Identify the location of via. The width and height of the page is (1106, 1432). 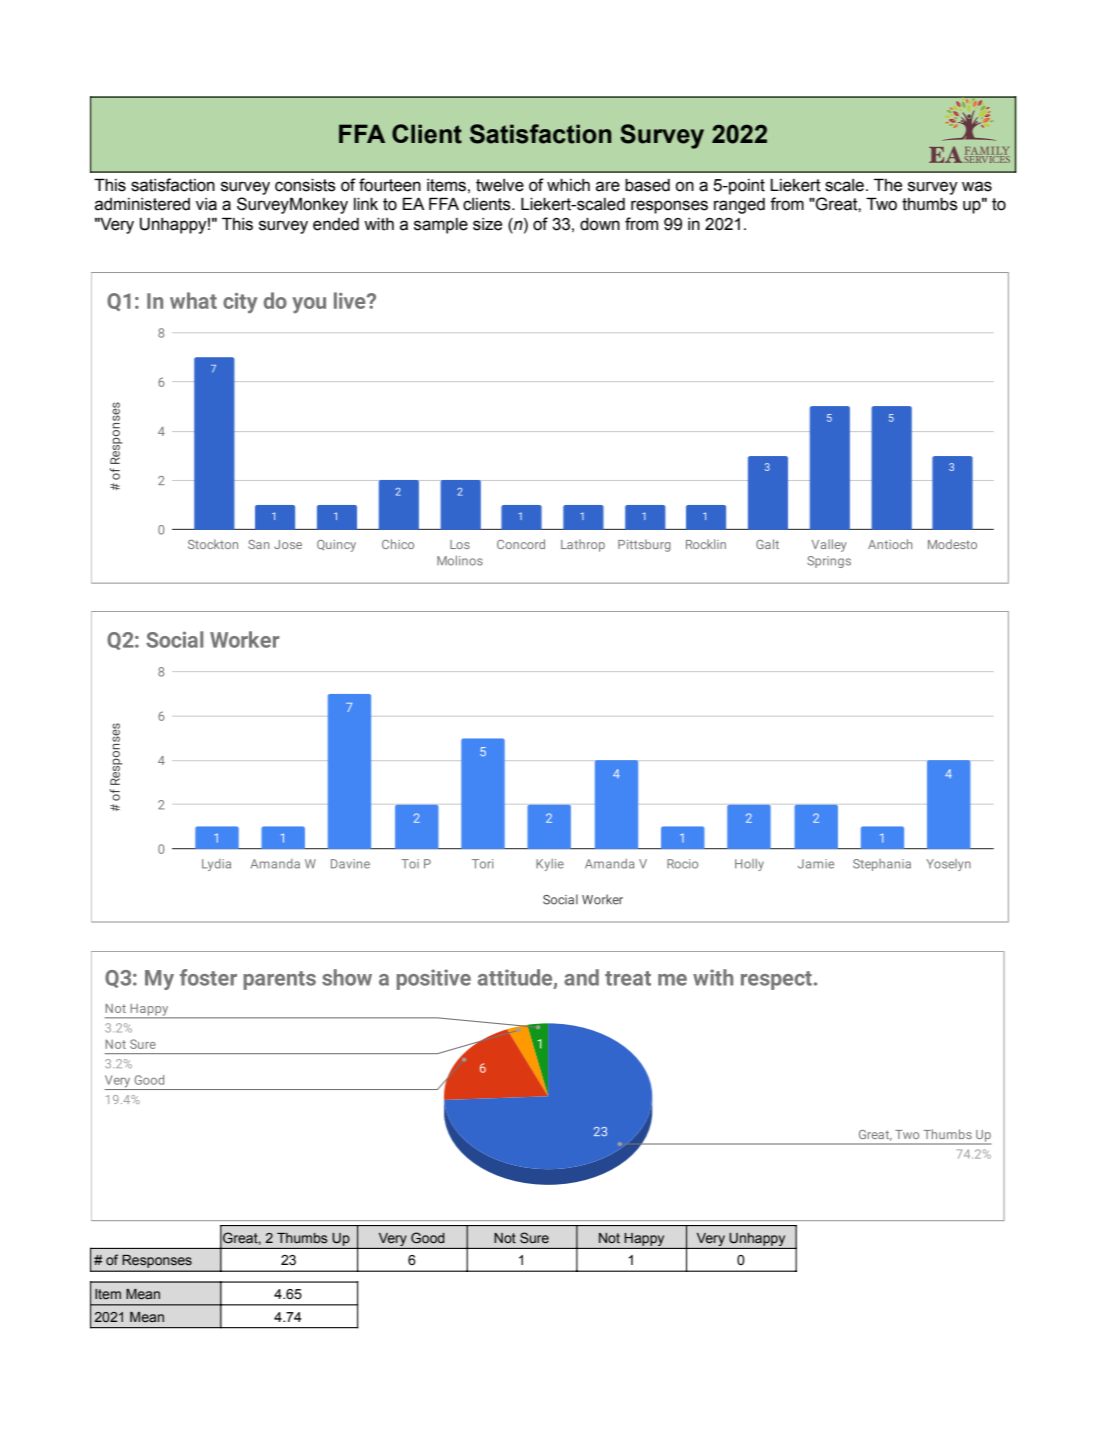
(206, 204).
